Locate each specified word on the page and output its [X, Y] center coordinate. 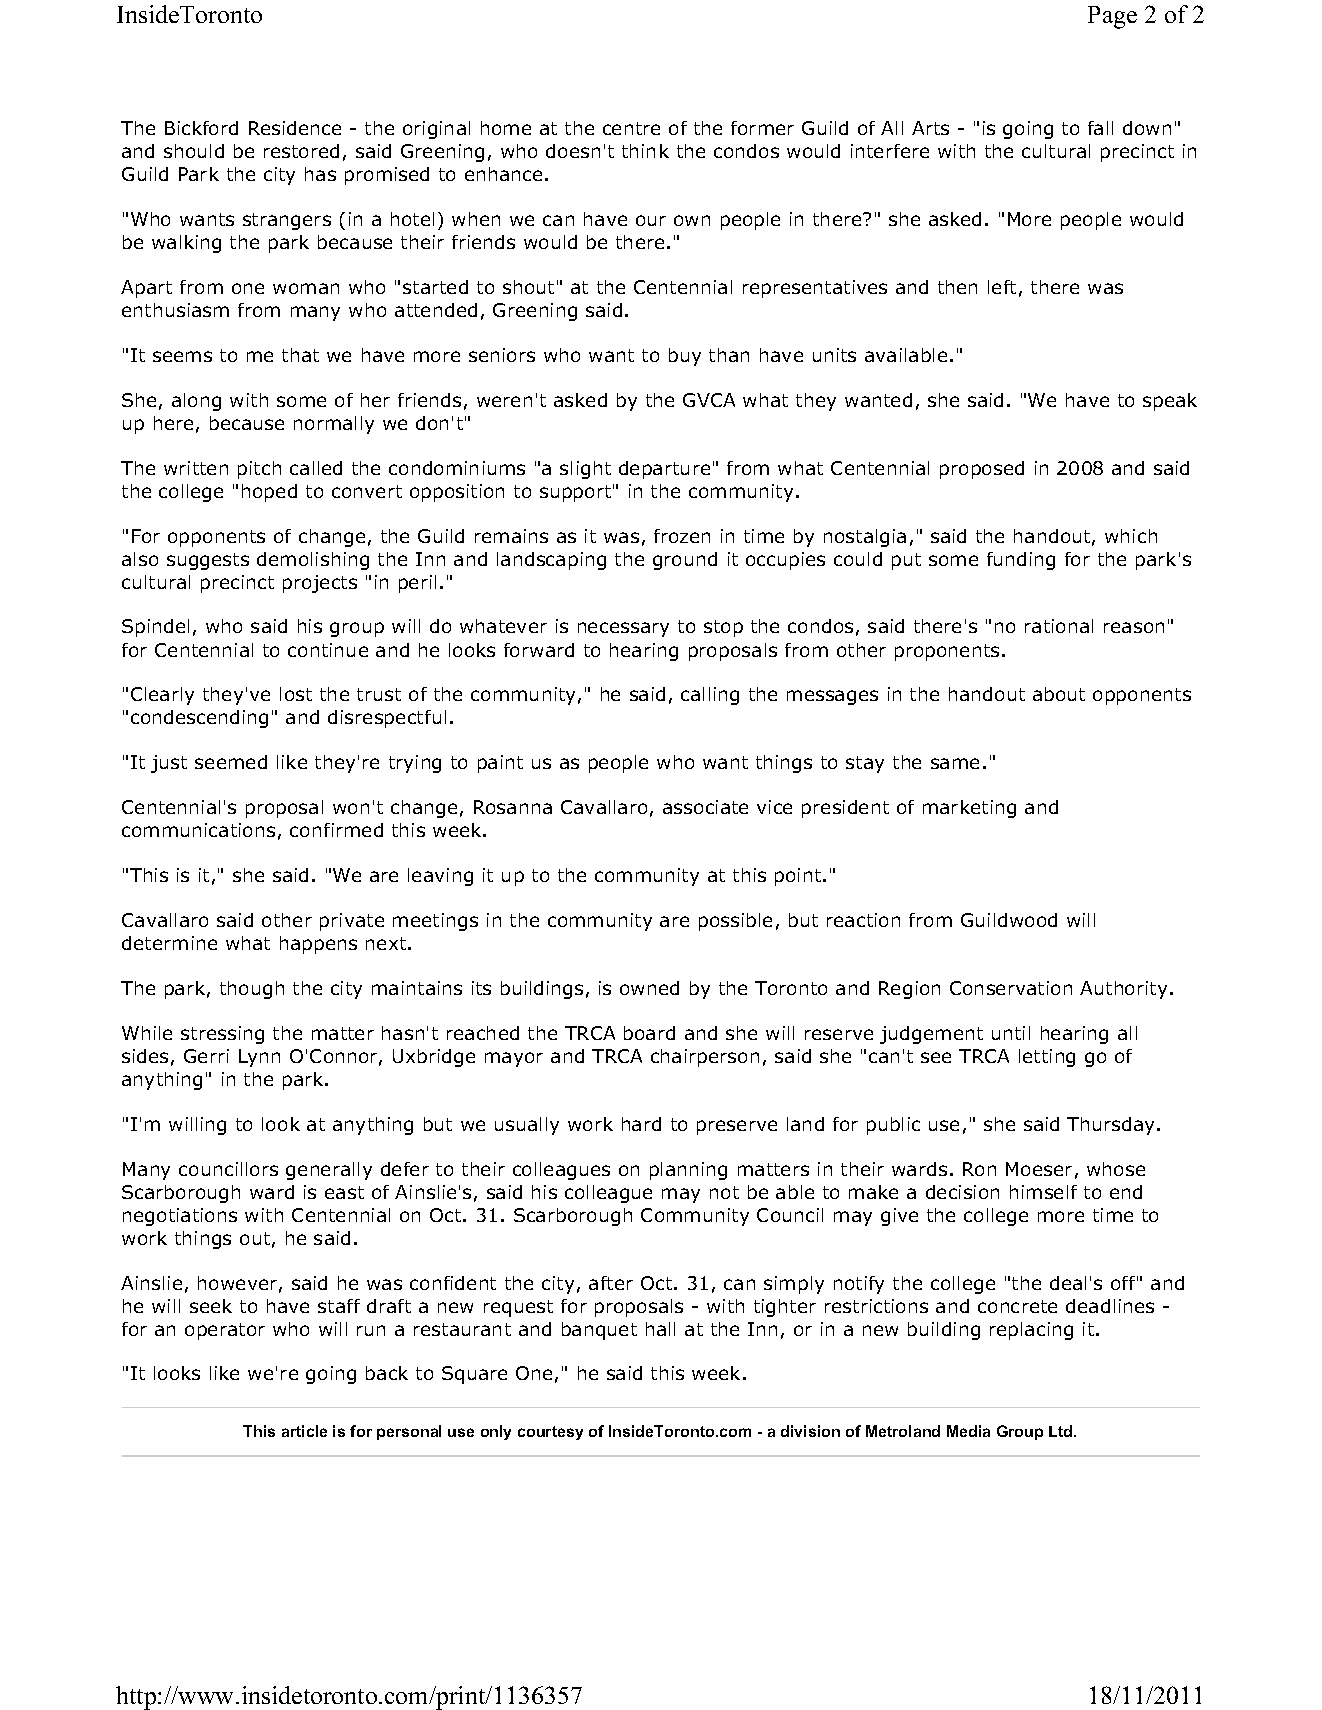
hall [660, 1329]
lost [296, 694]
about [1059, 694]
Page [1112, 17]
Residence [295, 128]
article [304, 1431]
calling [710, 696]
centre [631, 128]
